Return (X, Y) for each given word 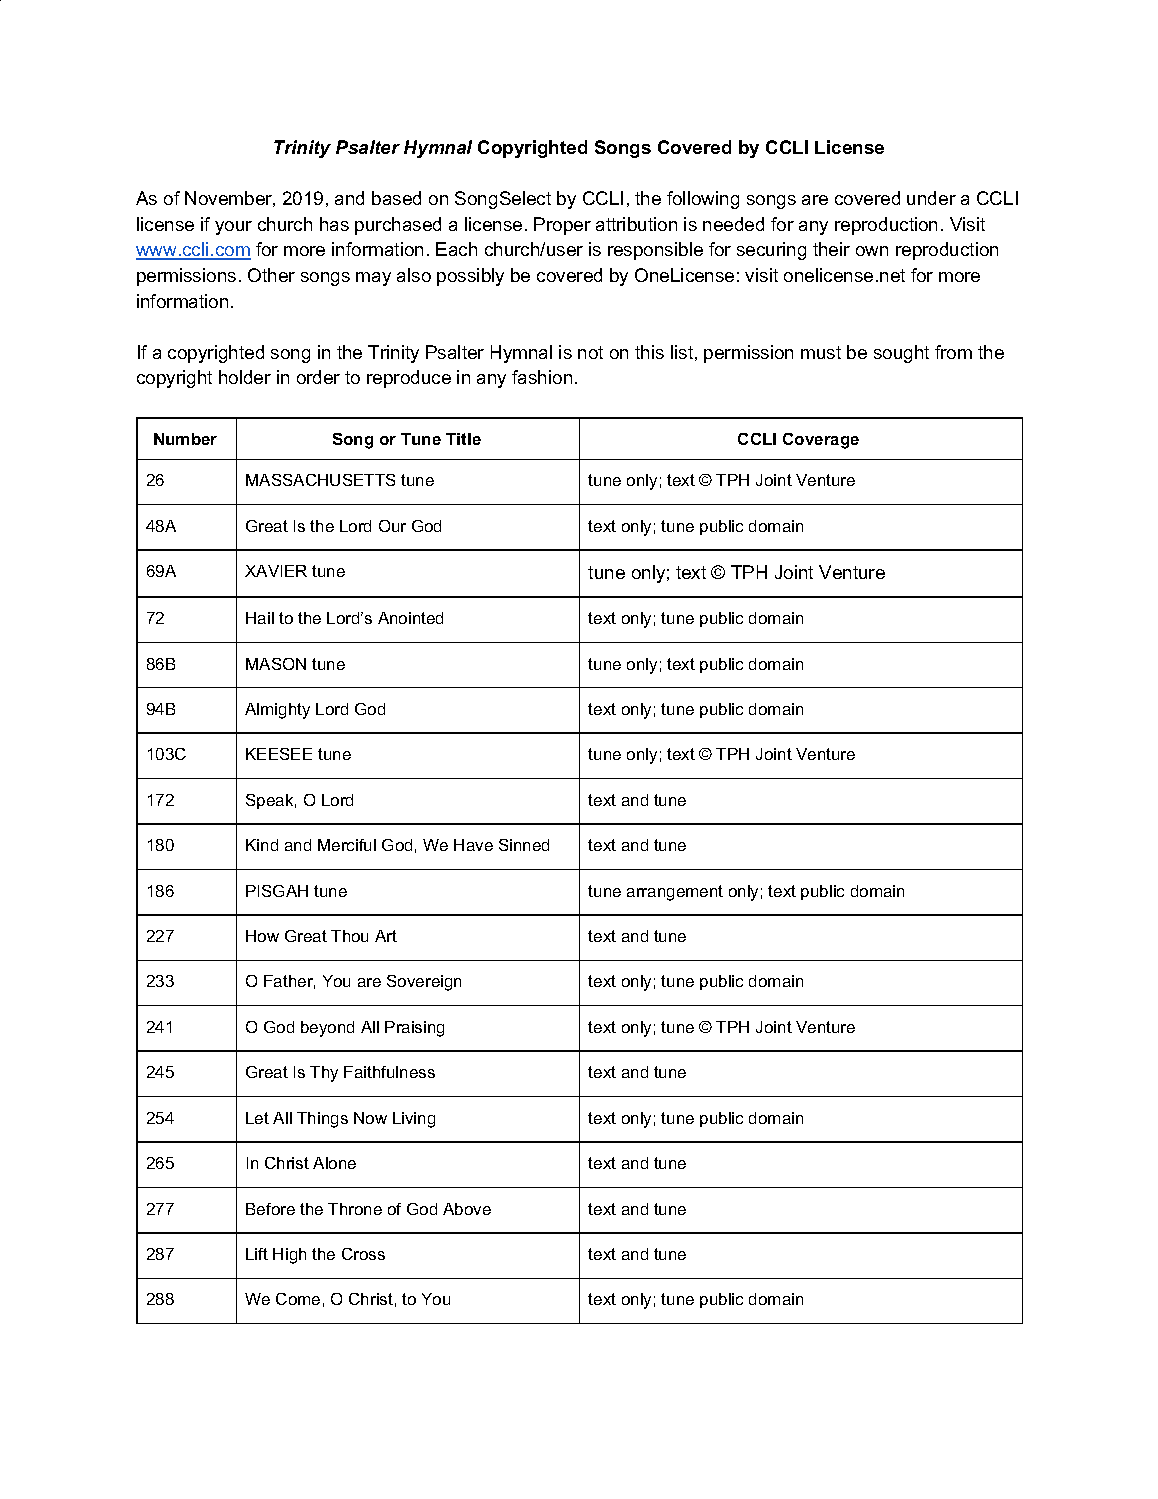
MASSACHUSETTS (320, 480)
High (289, 1256)
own (872, 251)
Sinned (524, 845)
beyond (327, 1029)
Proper (562, 226)
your (233, 228)
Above (467, 1209)
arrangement (675, 893)
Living (414, 1120)
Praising (414, 1029)
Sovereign (424, 983)
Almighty (277, 711)
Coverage (821, 441)
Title (463, 439)
